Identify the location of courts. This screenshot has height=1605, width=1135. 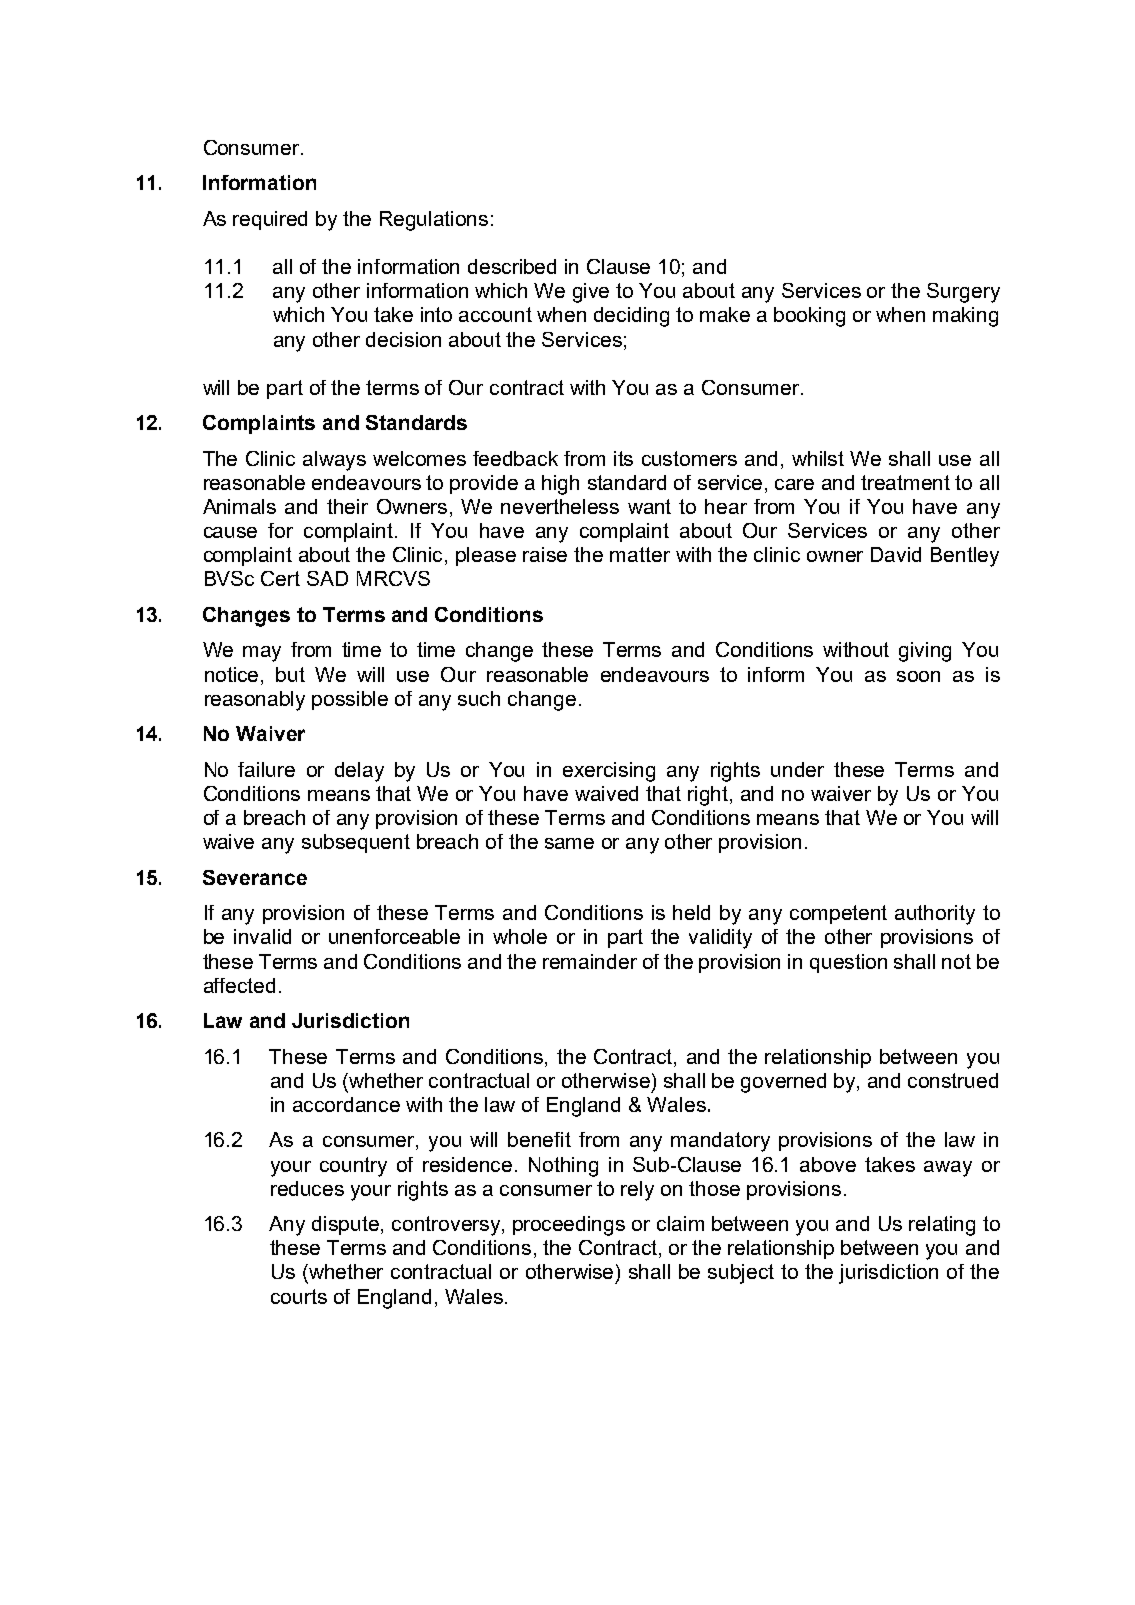
(299, 1296).
